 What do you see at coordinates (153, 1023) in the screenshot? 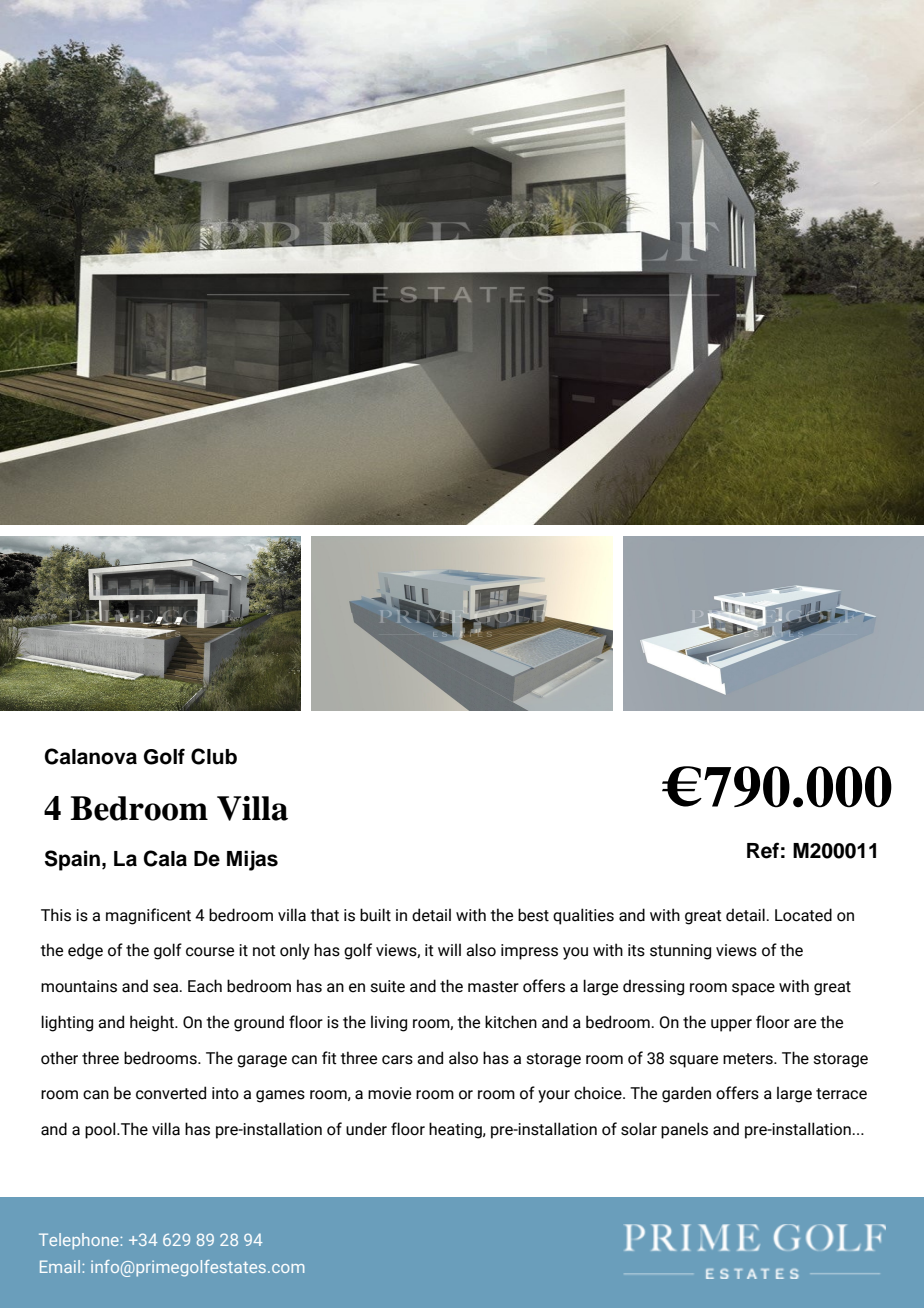
I see `height` at bounding box center [153, 1023].
